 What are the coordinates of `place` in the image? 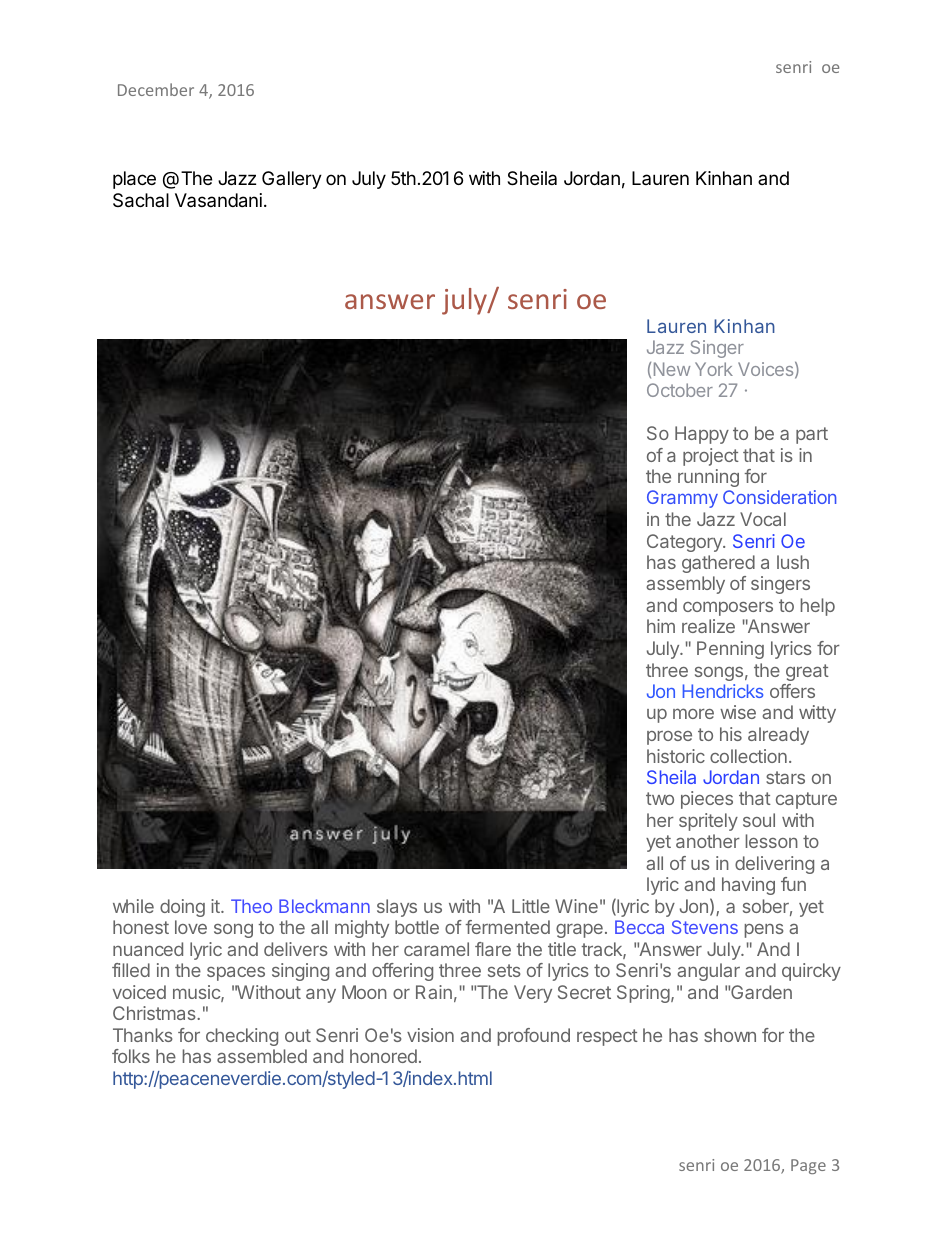 It's located at (134, 180).
